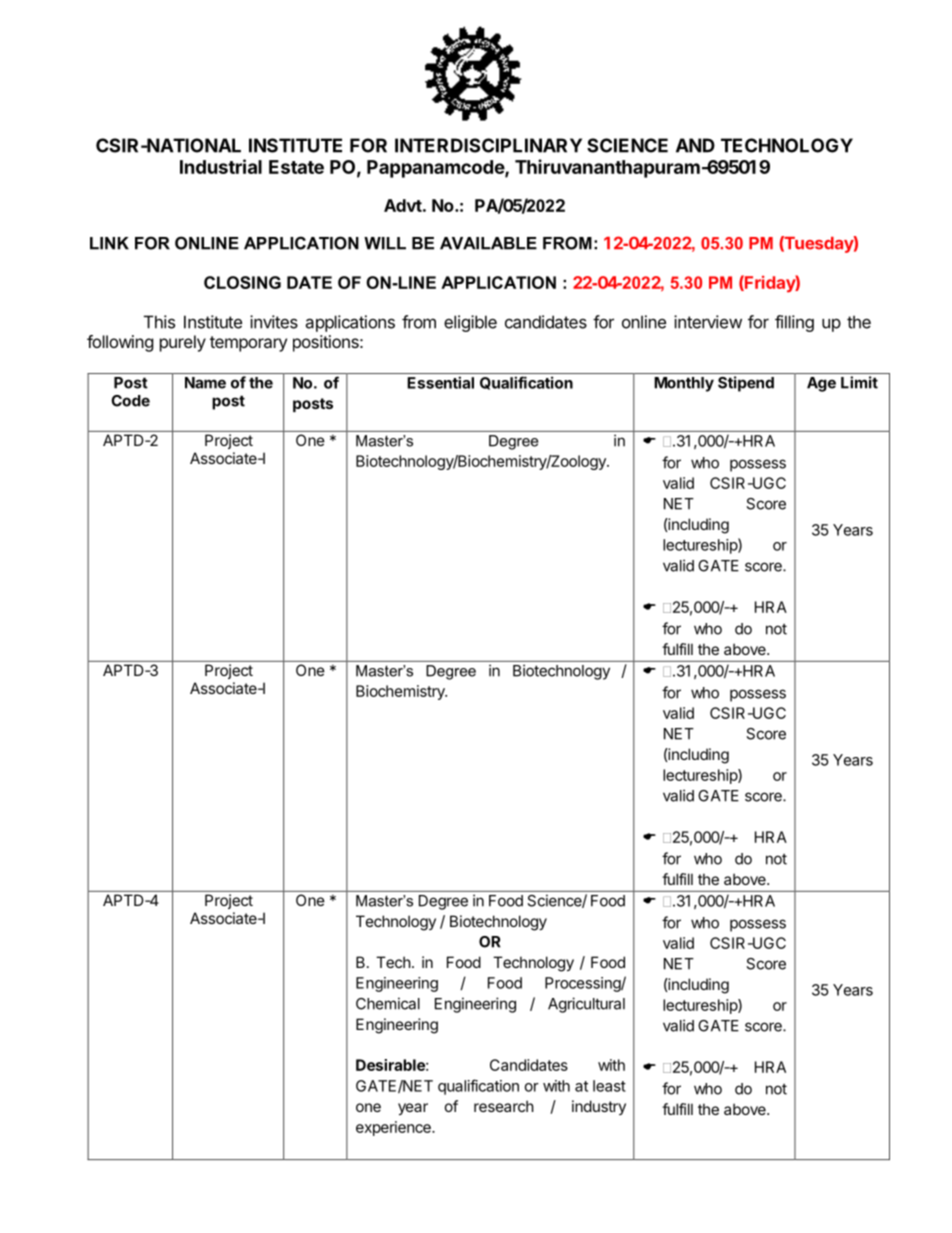 The height and width of the screenshot is (1233, 952). Describe the element at coordinates (504, 1106) in the screenshot. I see `research` at that location.
